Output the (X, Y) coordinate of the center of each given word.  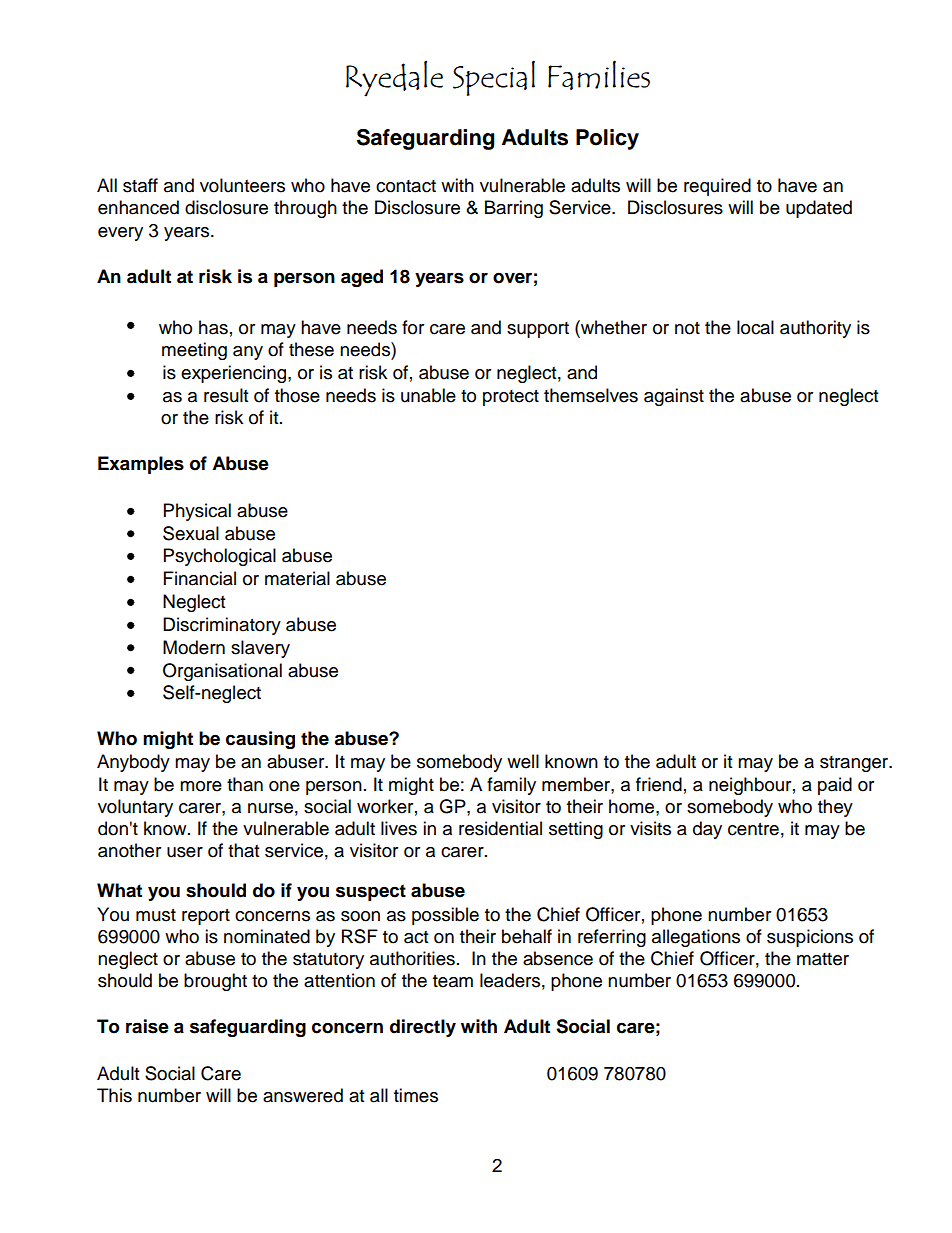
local (755, 327)
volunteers (242, 185)
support (538, 330)
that (243, 850)
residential (500, 828)
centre (753, 829)
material (297, 578)
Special (494, 78)
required (717, 187)
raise (147, 1026)
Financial (200, 578)
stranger (855, 764)
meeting (194, 351)
